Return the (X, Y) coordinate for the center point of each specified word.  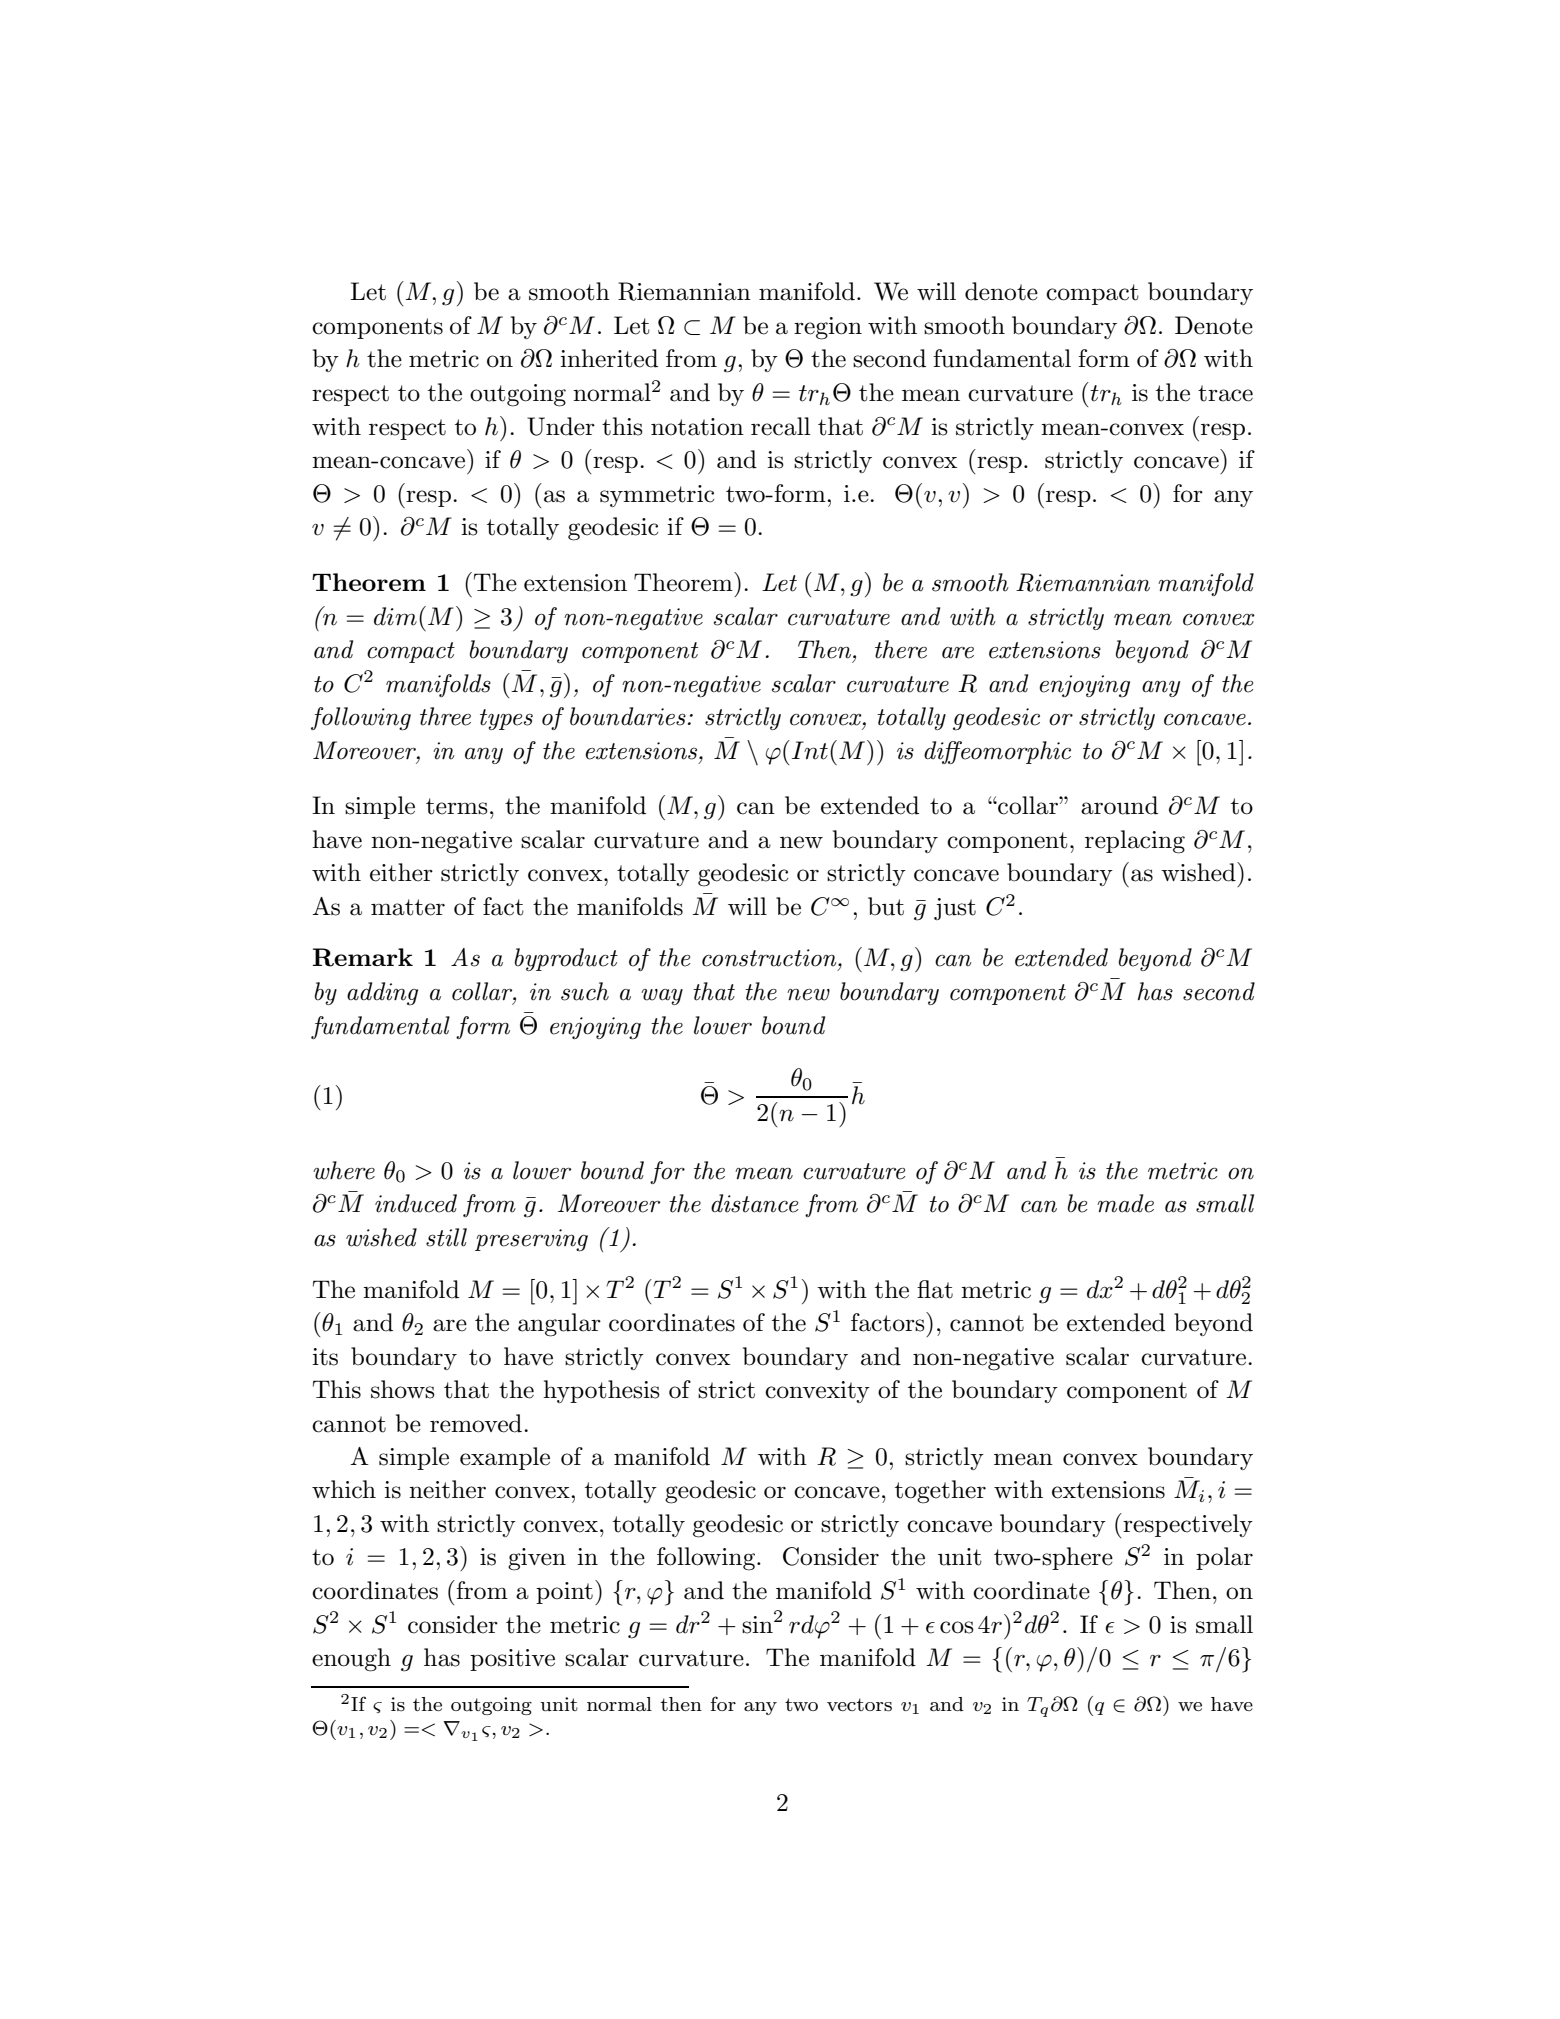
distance (755, 1203)
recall (780, 426)
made (1125, 1203)
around (1119, 805)
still (446, 1237)
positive (512, 1660)
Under (561, 426)
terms (457, 806)
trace (1225, 393)
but (886, 906)
